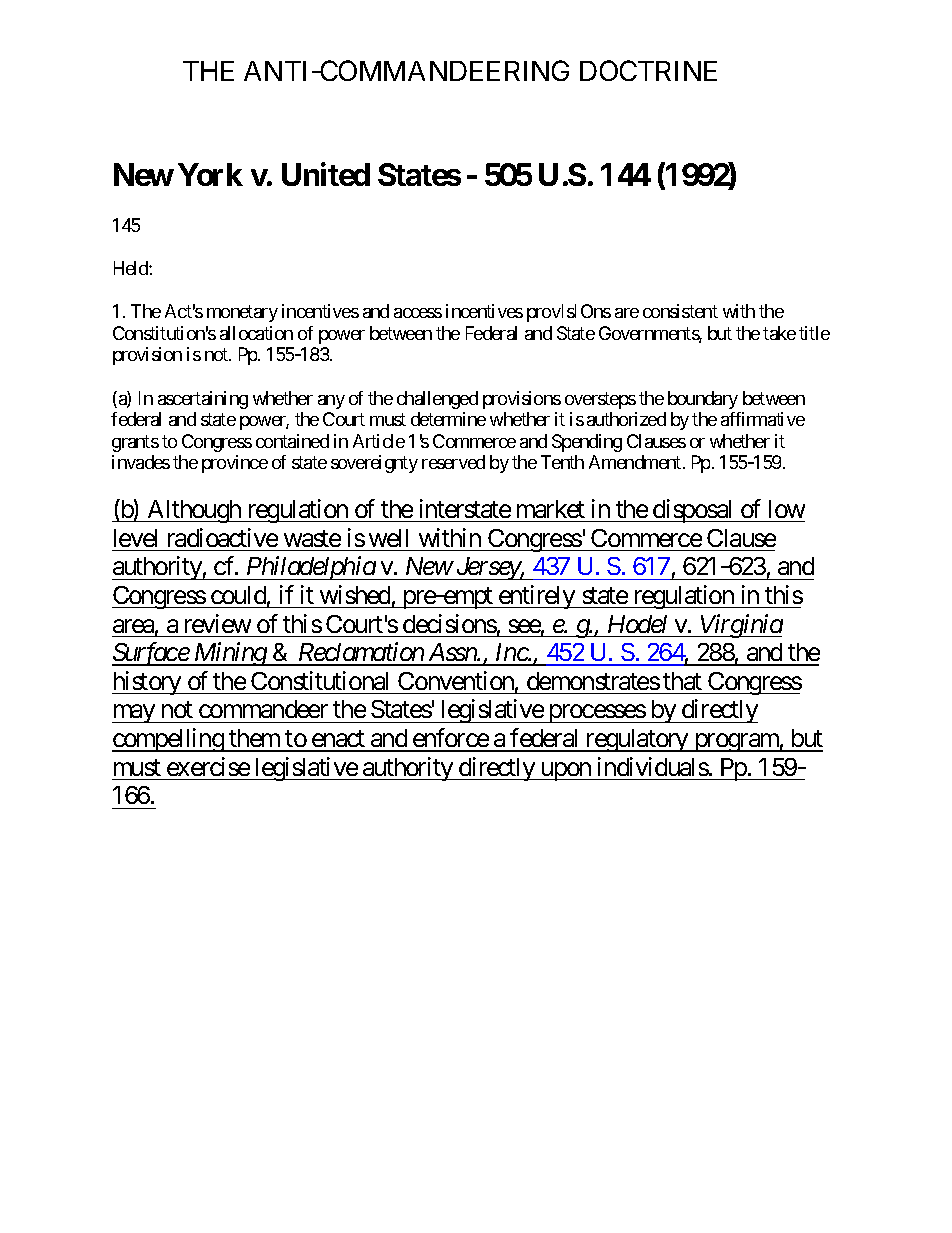 This screenshot has height=1233, width=952. Describe the element at coordinates (203, 400) in the screenshot. I see `ascertaining` at that location.
